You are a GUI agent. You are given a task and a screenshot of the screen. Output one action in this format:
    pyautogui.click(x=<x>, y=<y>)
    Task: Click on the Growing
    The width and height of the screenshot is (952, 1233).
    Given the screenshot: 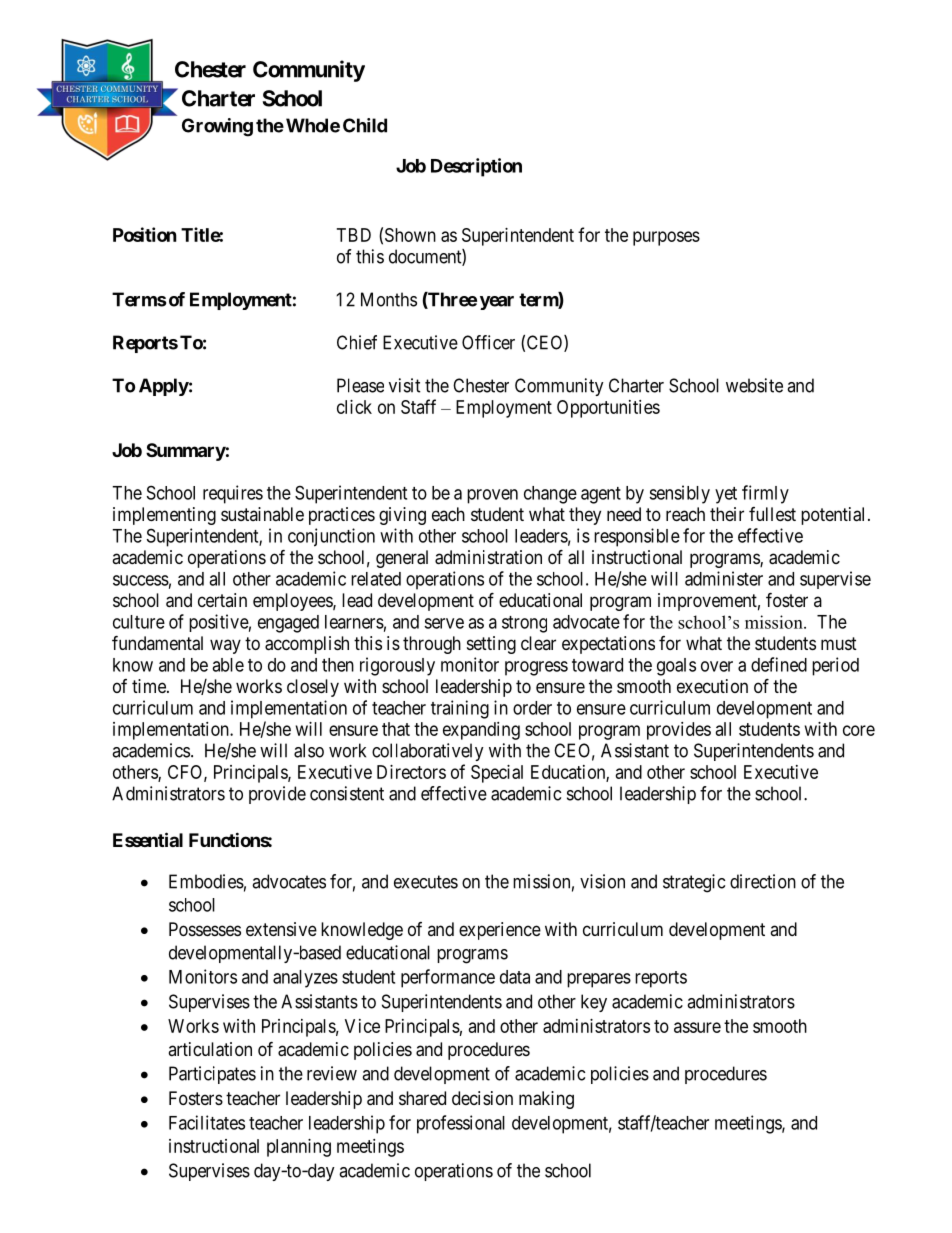 What is the action you would take?
    pyautogui.click(x=217, y=127)
